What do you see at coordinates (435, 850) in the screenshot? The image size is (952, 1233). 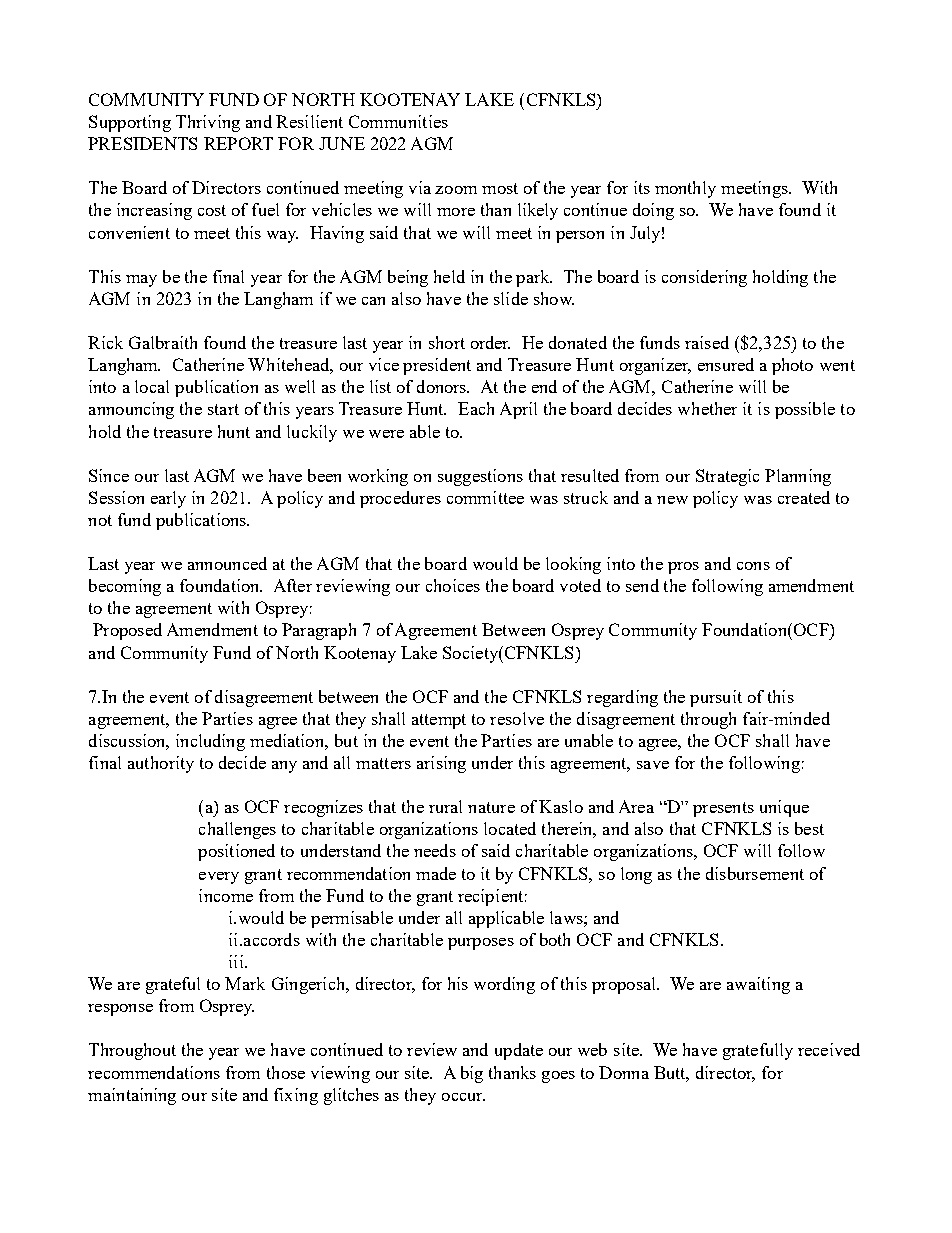 I see `needs` at bounding box center [435, 850].
